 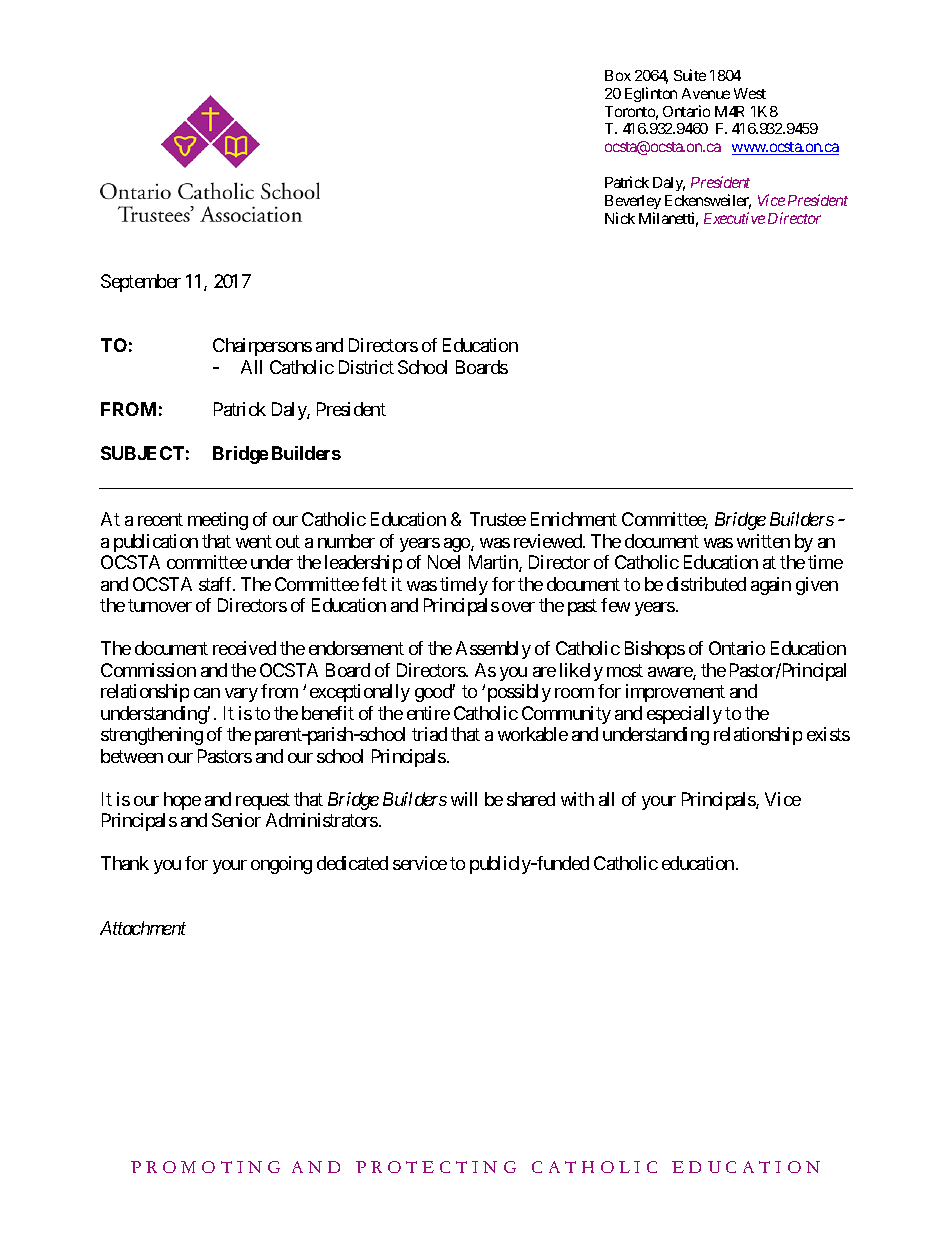 What do you see at coordinates (763, 541) in the image?
I see `written` at bounding box center [763, 541].
